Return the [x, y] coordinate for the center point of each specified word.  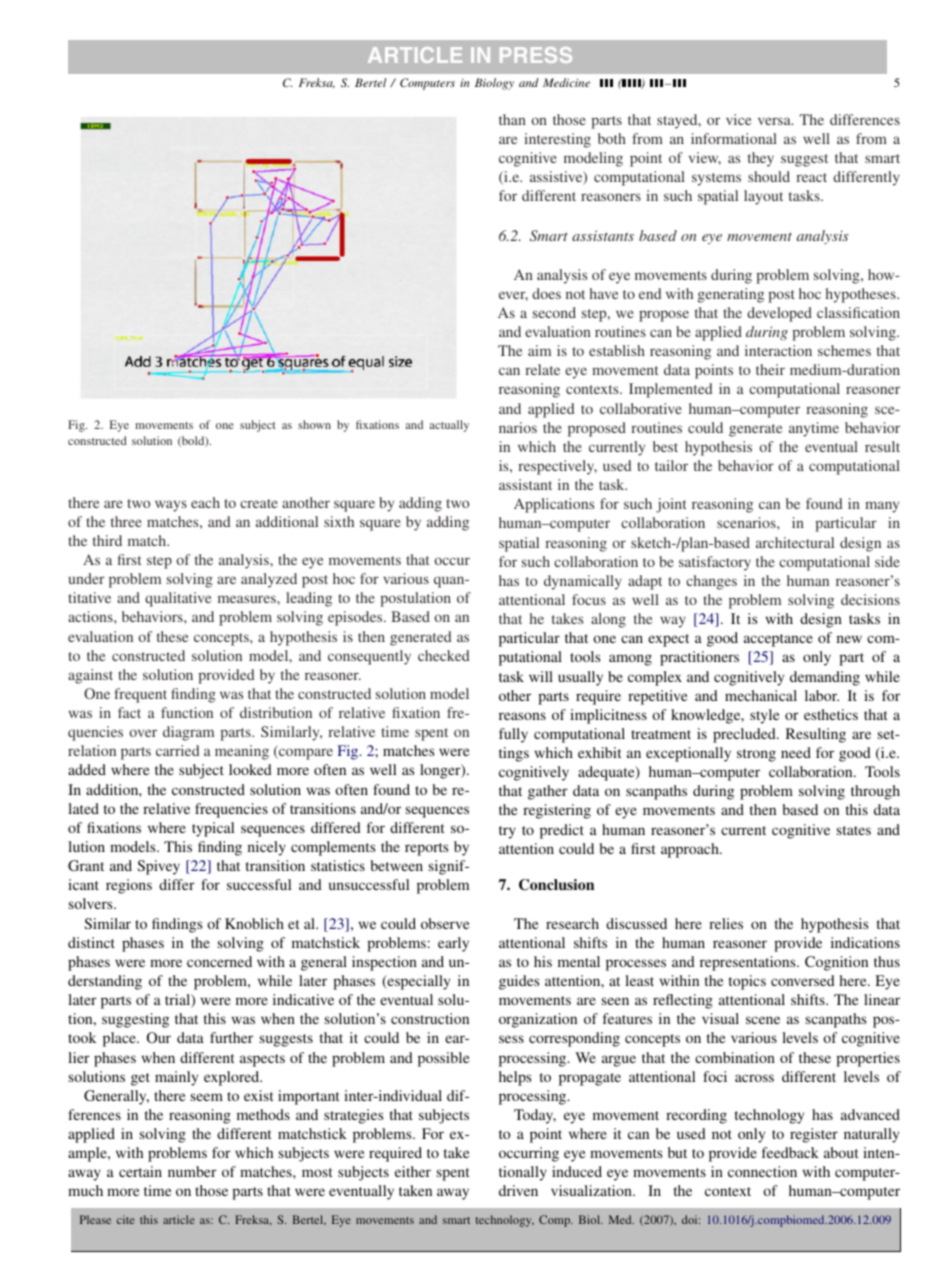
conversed [803, 980]
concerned [219, 961]
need [796, 752]
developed [779, 314]
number [192, 1171]
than [512, 119]
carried [177, 750]
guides [519, 982]
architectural [795, 542]
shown [314, 424]
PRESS [536, 55]
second [554, 312]
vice [738, 119]
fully [513, 735]
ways [171, 506]
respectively [557, 467]
